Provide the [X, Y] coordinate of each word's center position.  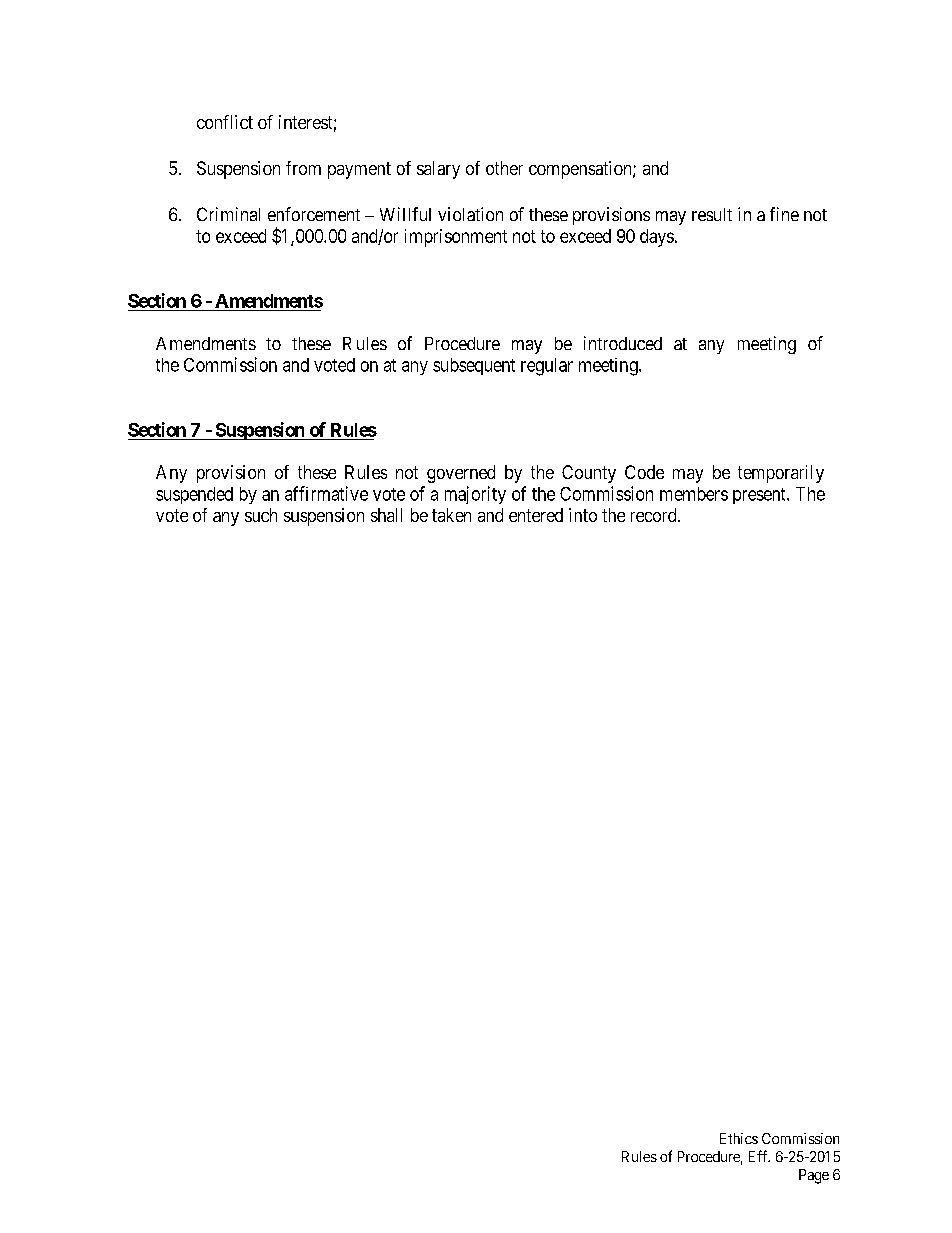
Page [814, 1176]
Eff [759, 1156]
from [303, 168]
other [504, 168]
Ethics [739, 1138]
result [712, 214]
